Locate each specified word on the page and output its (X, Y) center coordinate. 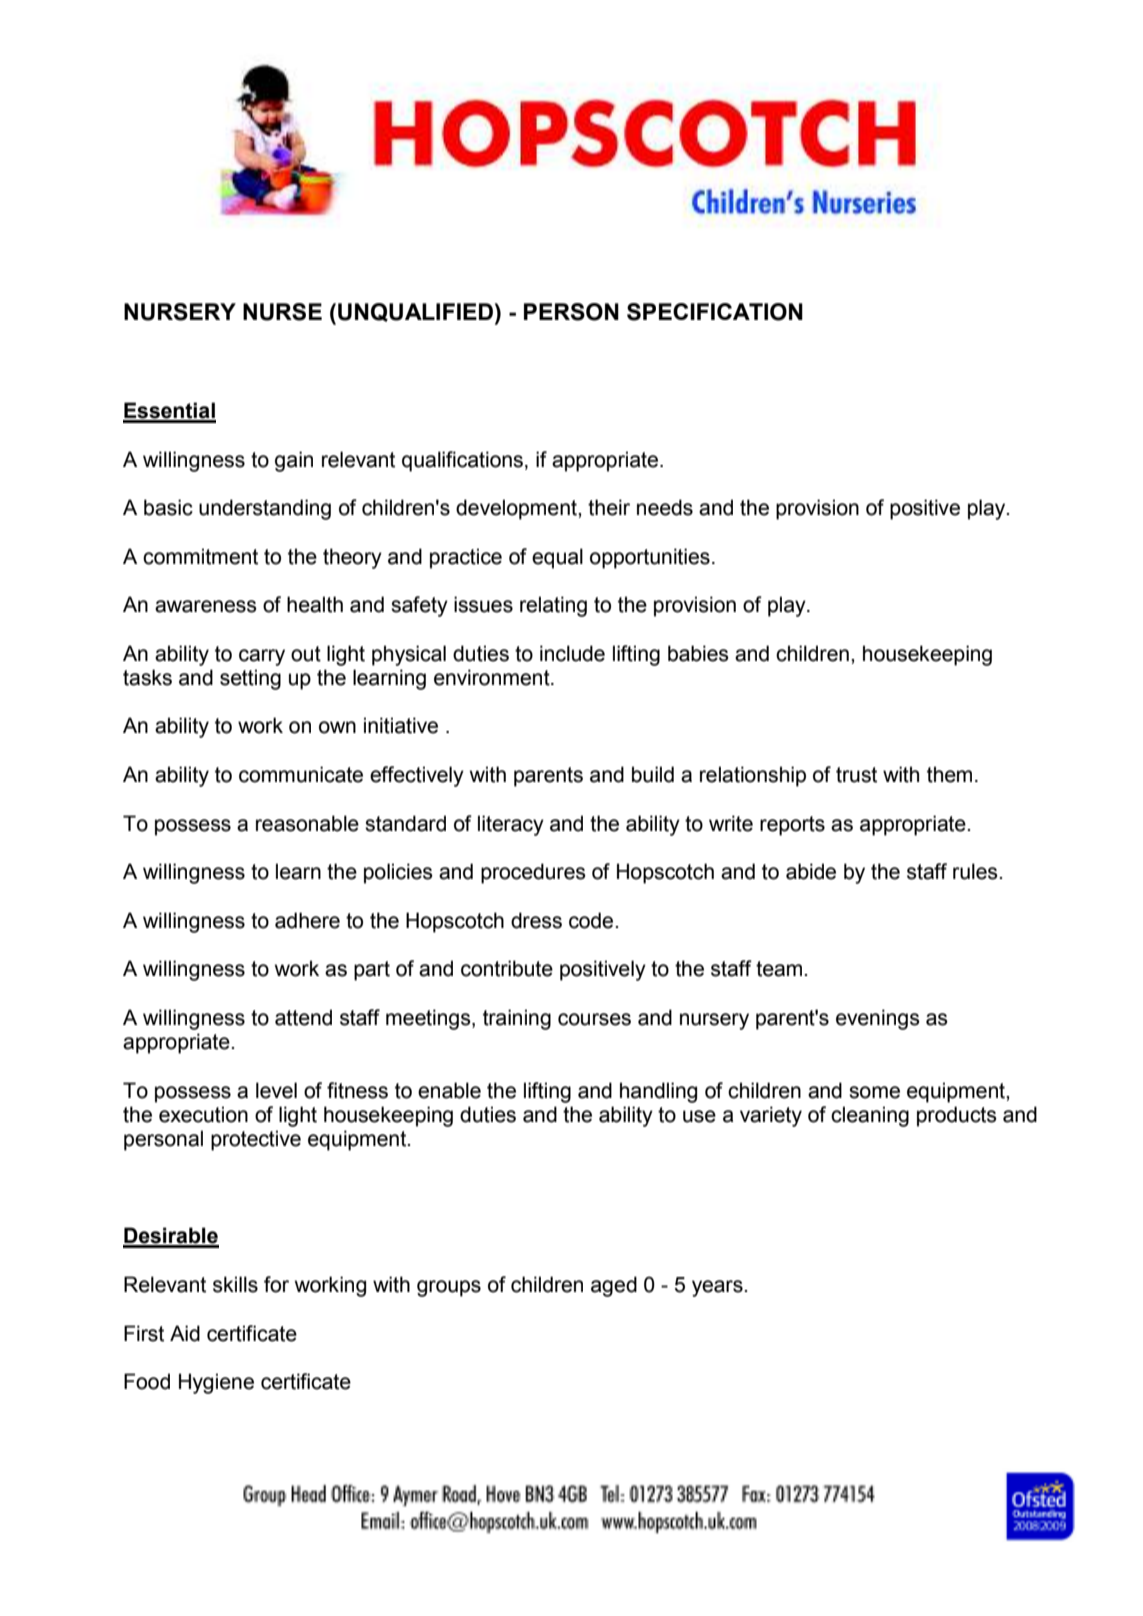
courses (594, 1019)
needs (665, 507)
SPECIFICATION (715, 312)
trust (856, 775)
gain (294, 461)
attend (303, 1017)
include (572, 653)
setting (250, 679)
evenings (878, 1019)
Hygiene (216, 1383)
